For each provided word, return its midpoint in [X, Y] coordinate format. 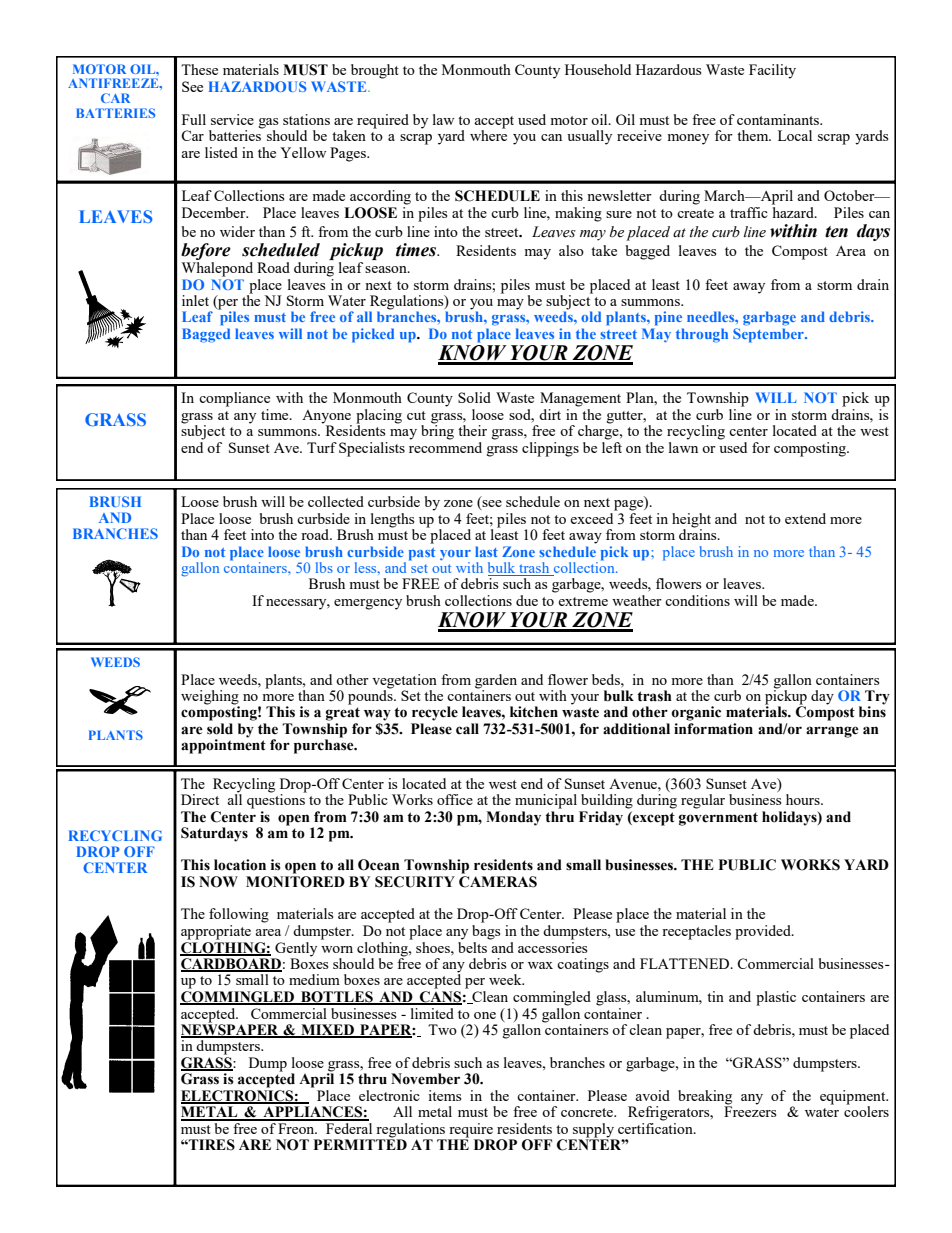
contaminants [779, 119]
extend [805, 518]
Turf [322, 447]
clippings [550, 449]
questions [277, 800]
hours [804, 799]
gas [268, 123]
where [488, 134]
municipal [546, 801]
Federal [348, 1127]
